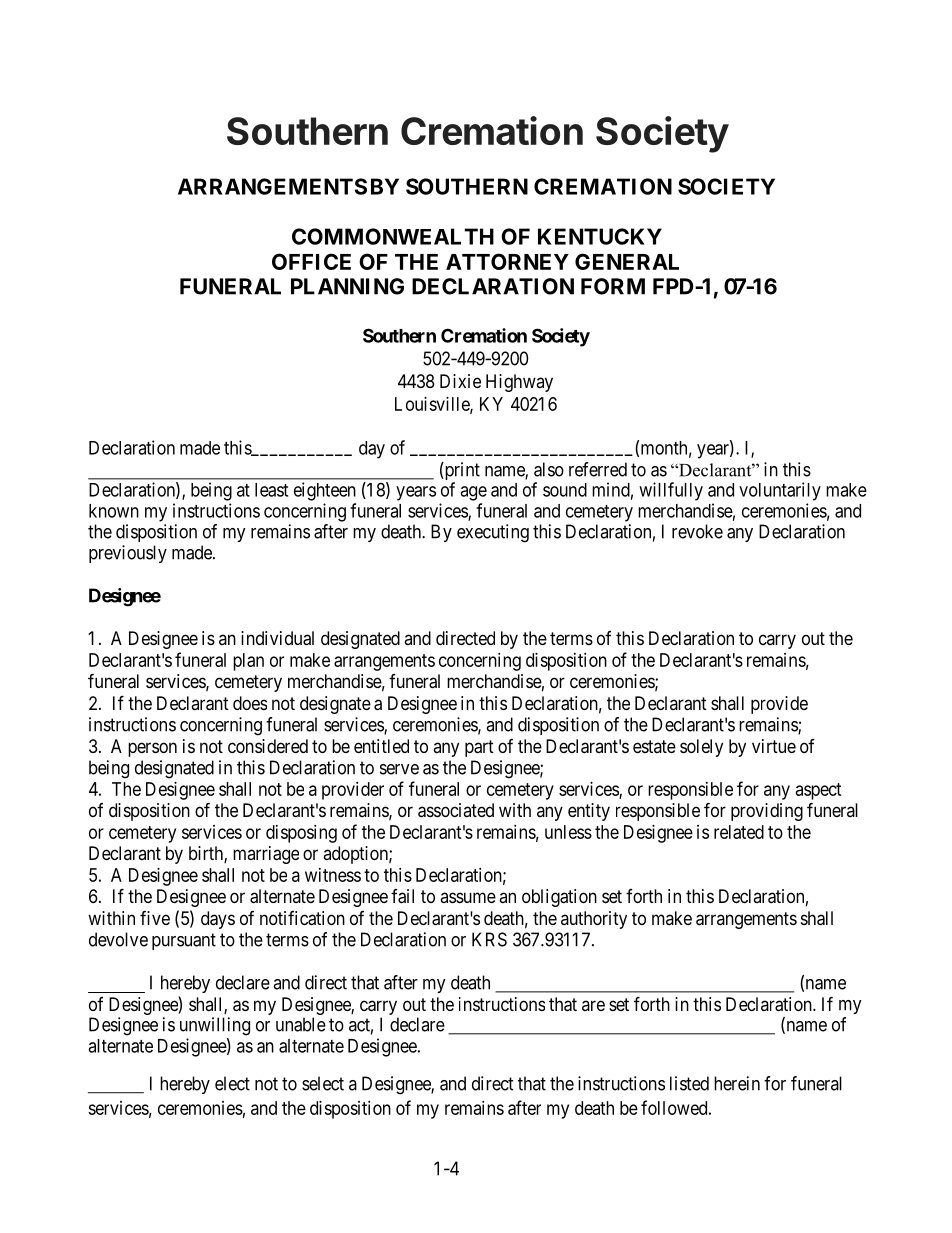  What do you see at coordinates (311, 261) in the screenshot?
I see `OFFICE` at bounding box center [311, 261].
